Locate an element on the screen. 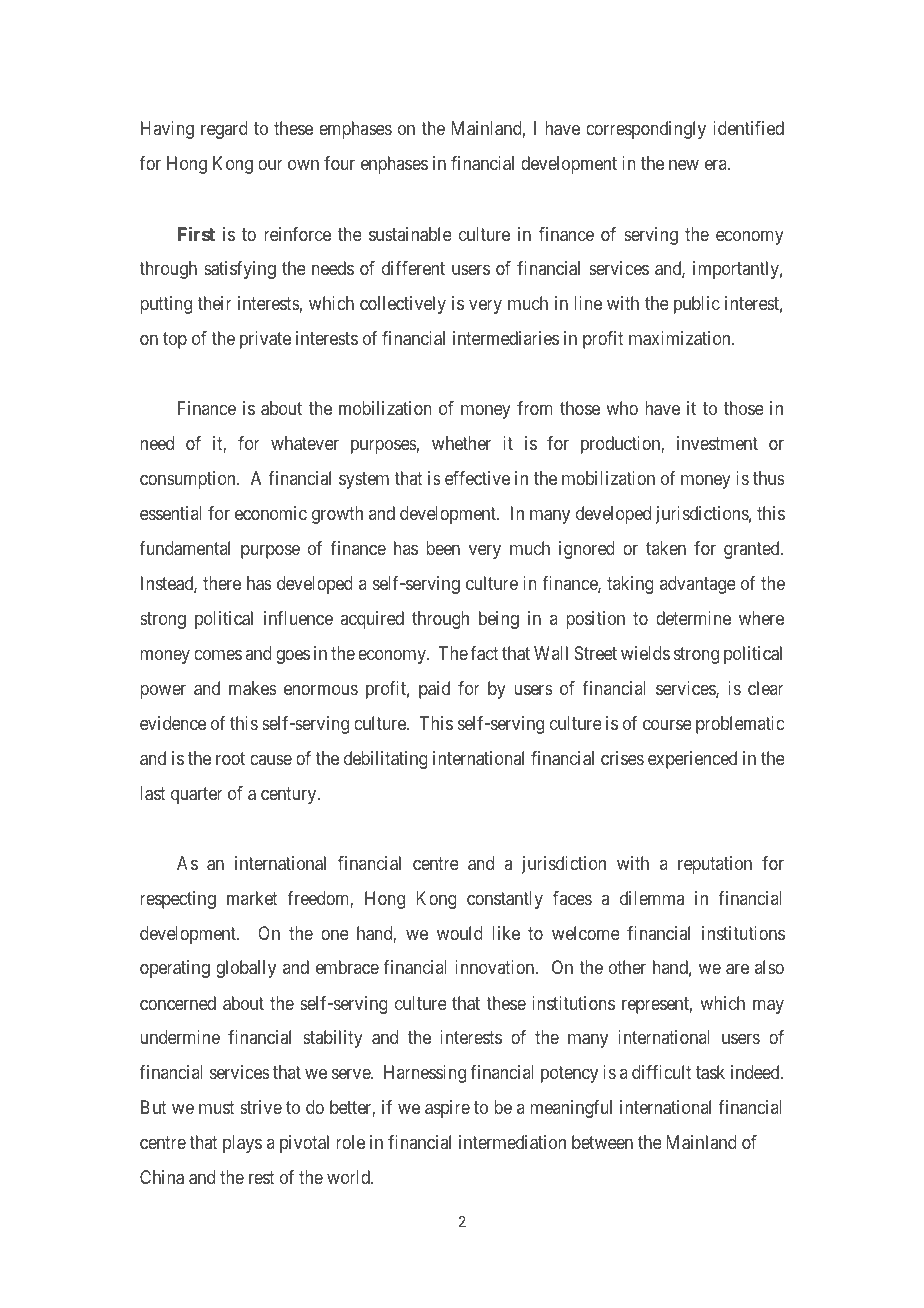 This screenshot has width=924, height=1308. regard is located at coordinates (224, 130).
